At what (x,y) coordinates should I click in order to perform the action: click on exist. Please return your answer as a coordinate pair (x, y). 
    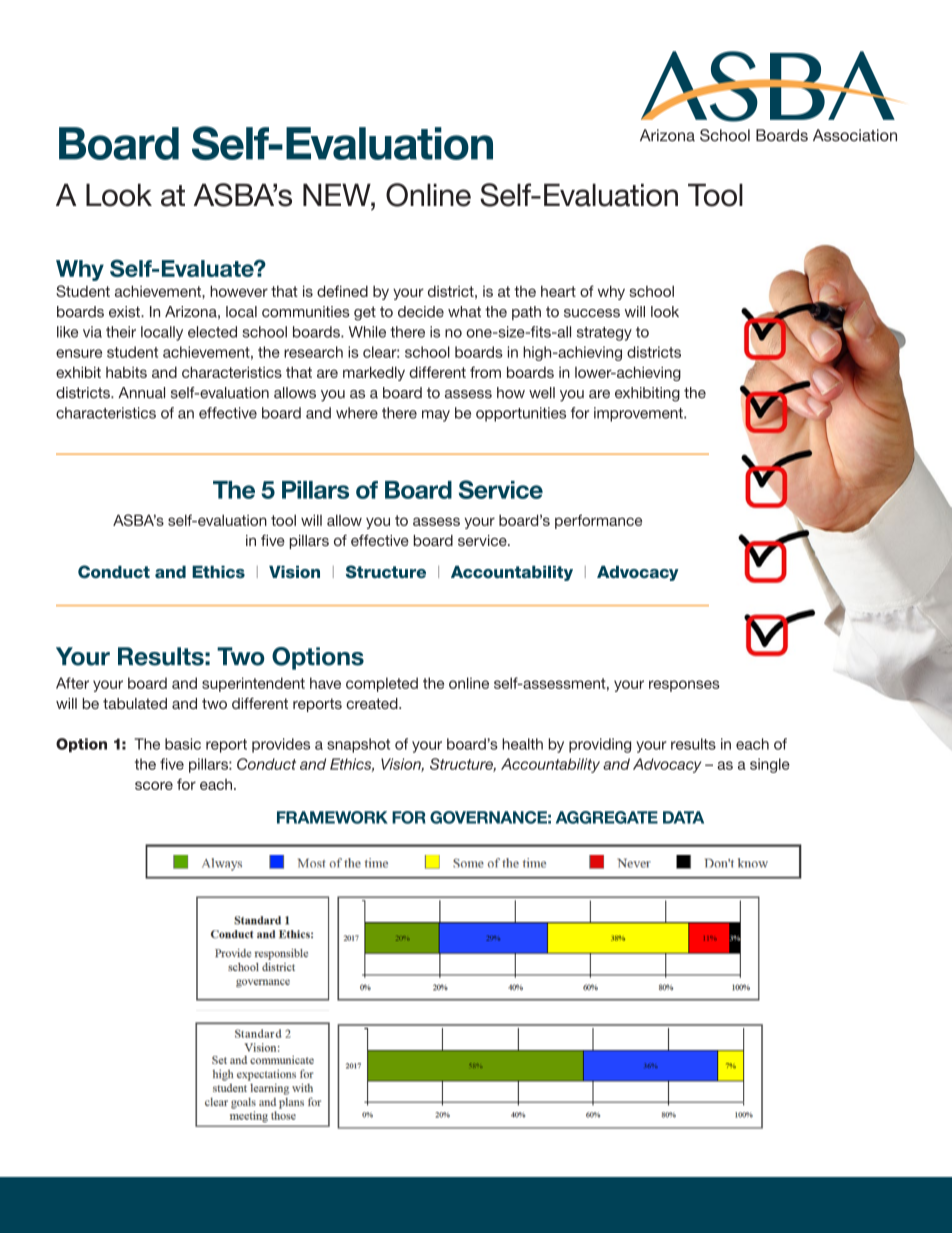
    Looking at the image, I should click on (125, 312).
